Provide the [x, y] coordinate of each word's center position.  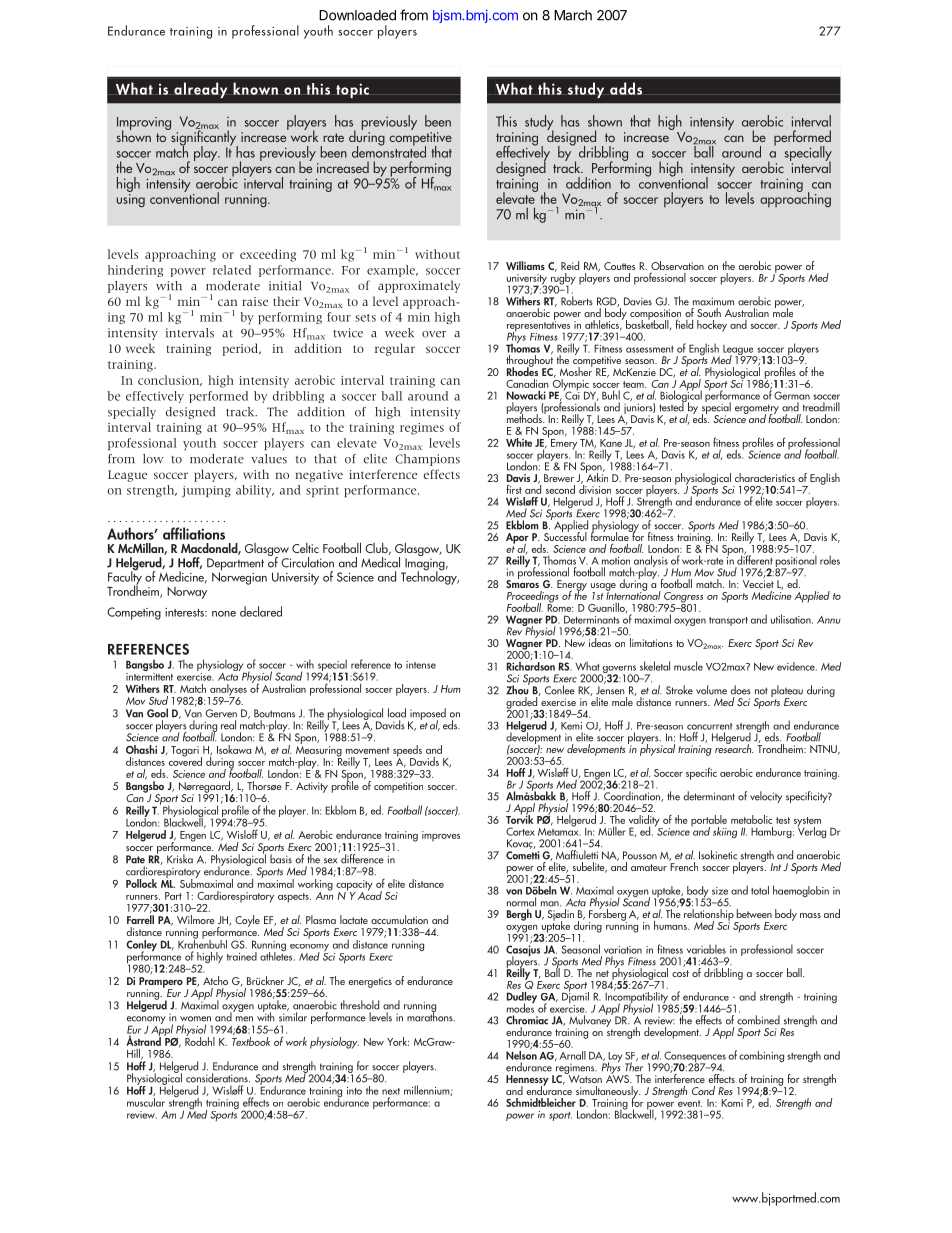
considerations [218, 1078]
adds [626, 88]
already [200, 90]
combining [761, 1056]
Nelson [521, 1054]
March [573, 15]
